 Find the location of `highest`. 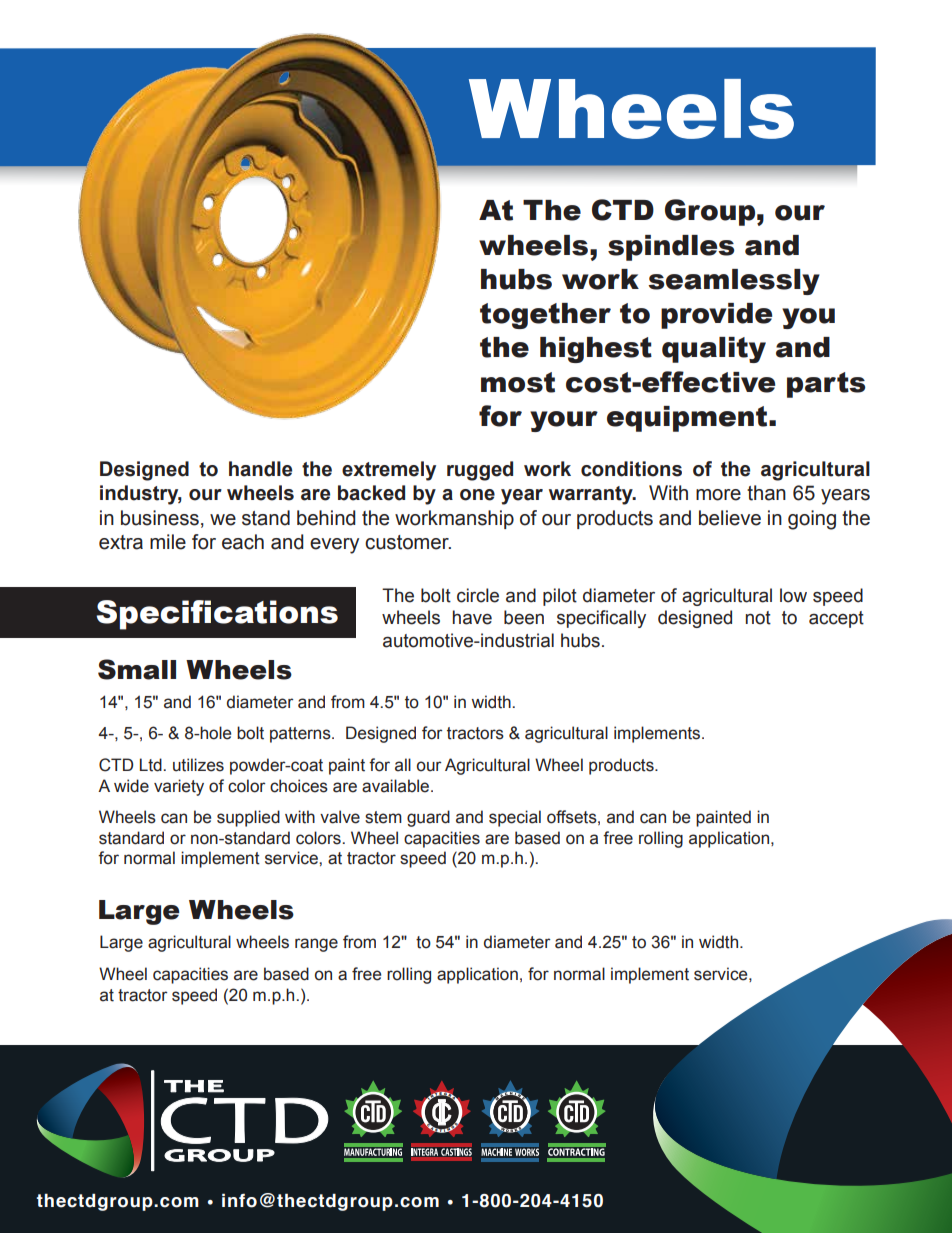

highest is located at coordinates (596, 350).
